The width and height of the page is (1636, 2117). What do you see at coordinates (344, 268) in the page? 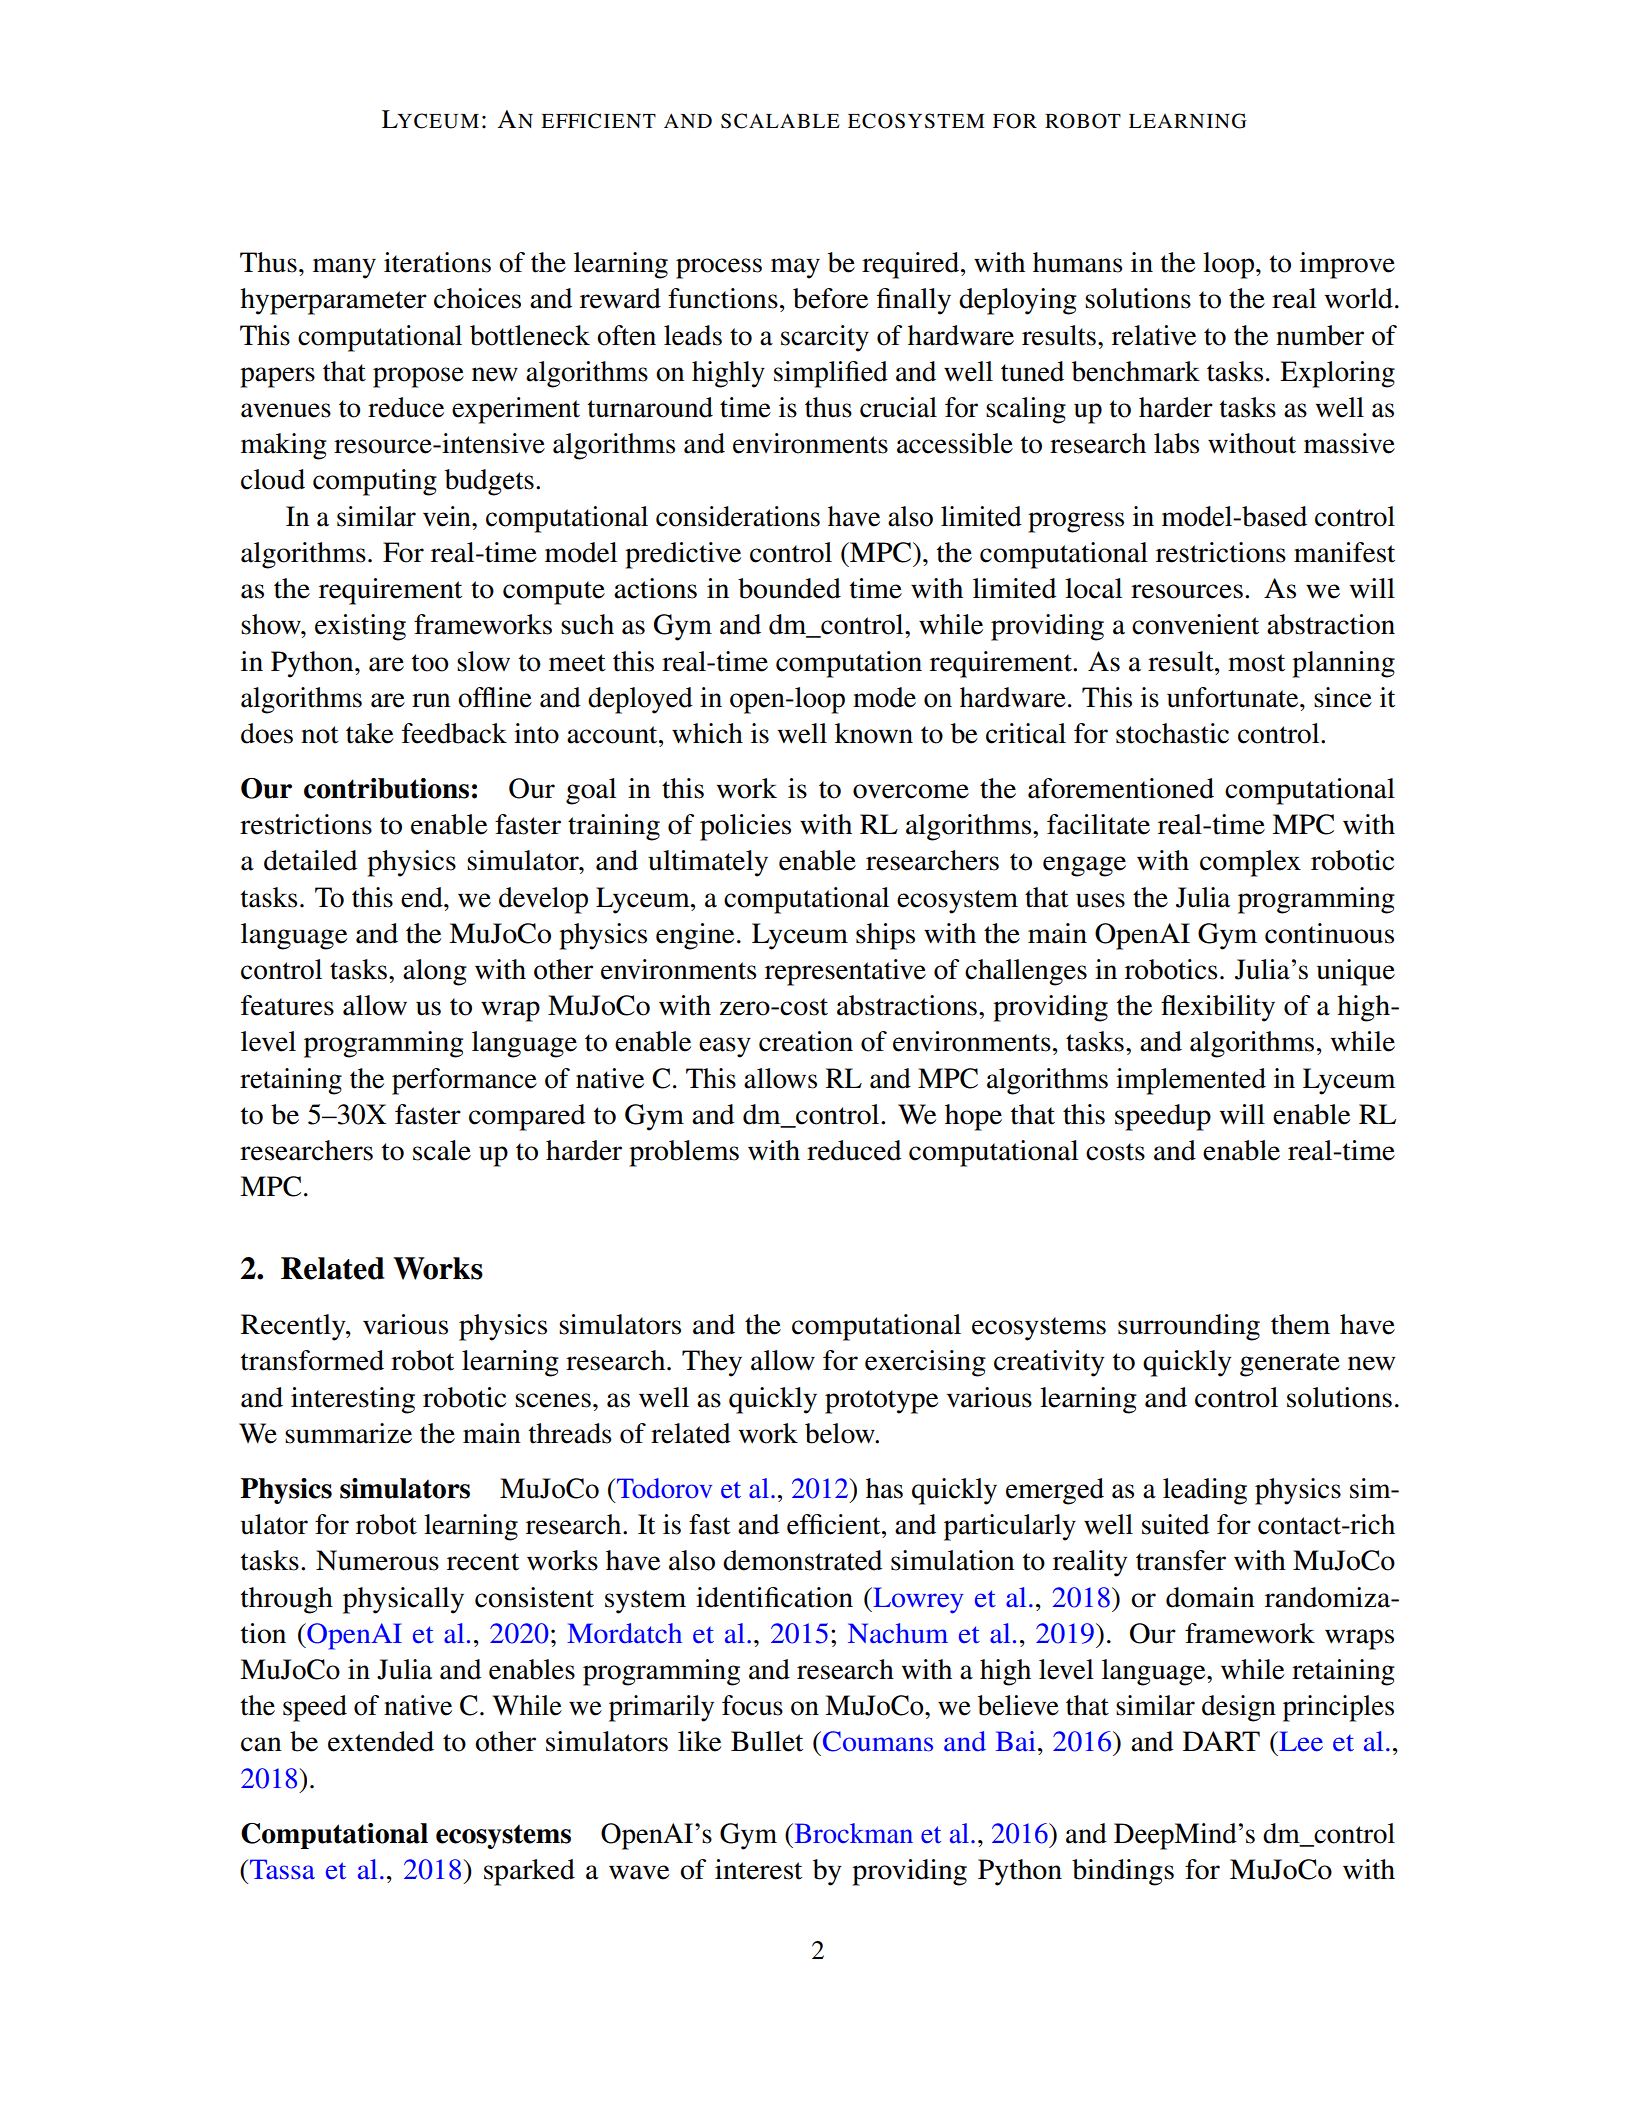
I see `many` at bounding box center [344, 268].
